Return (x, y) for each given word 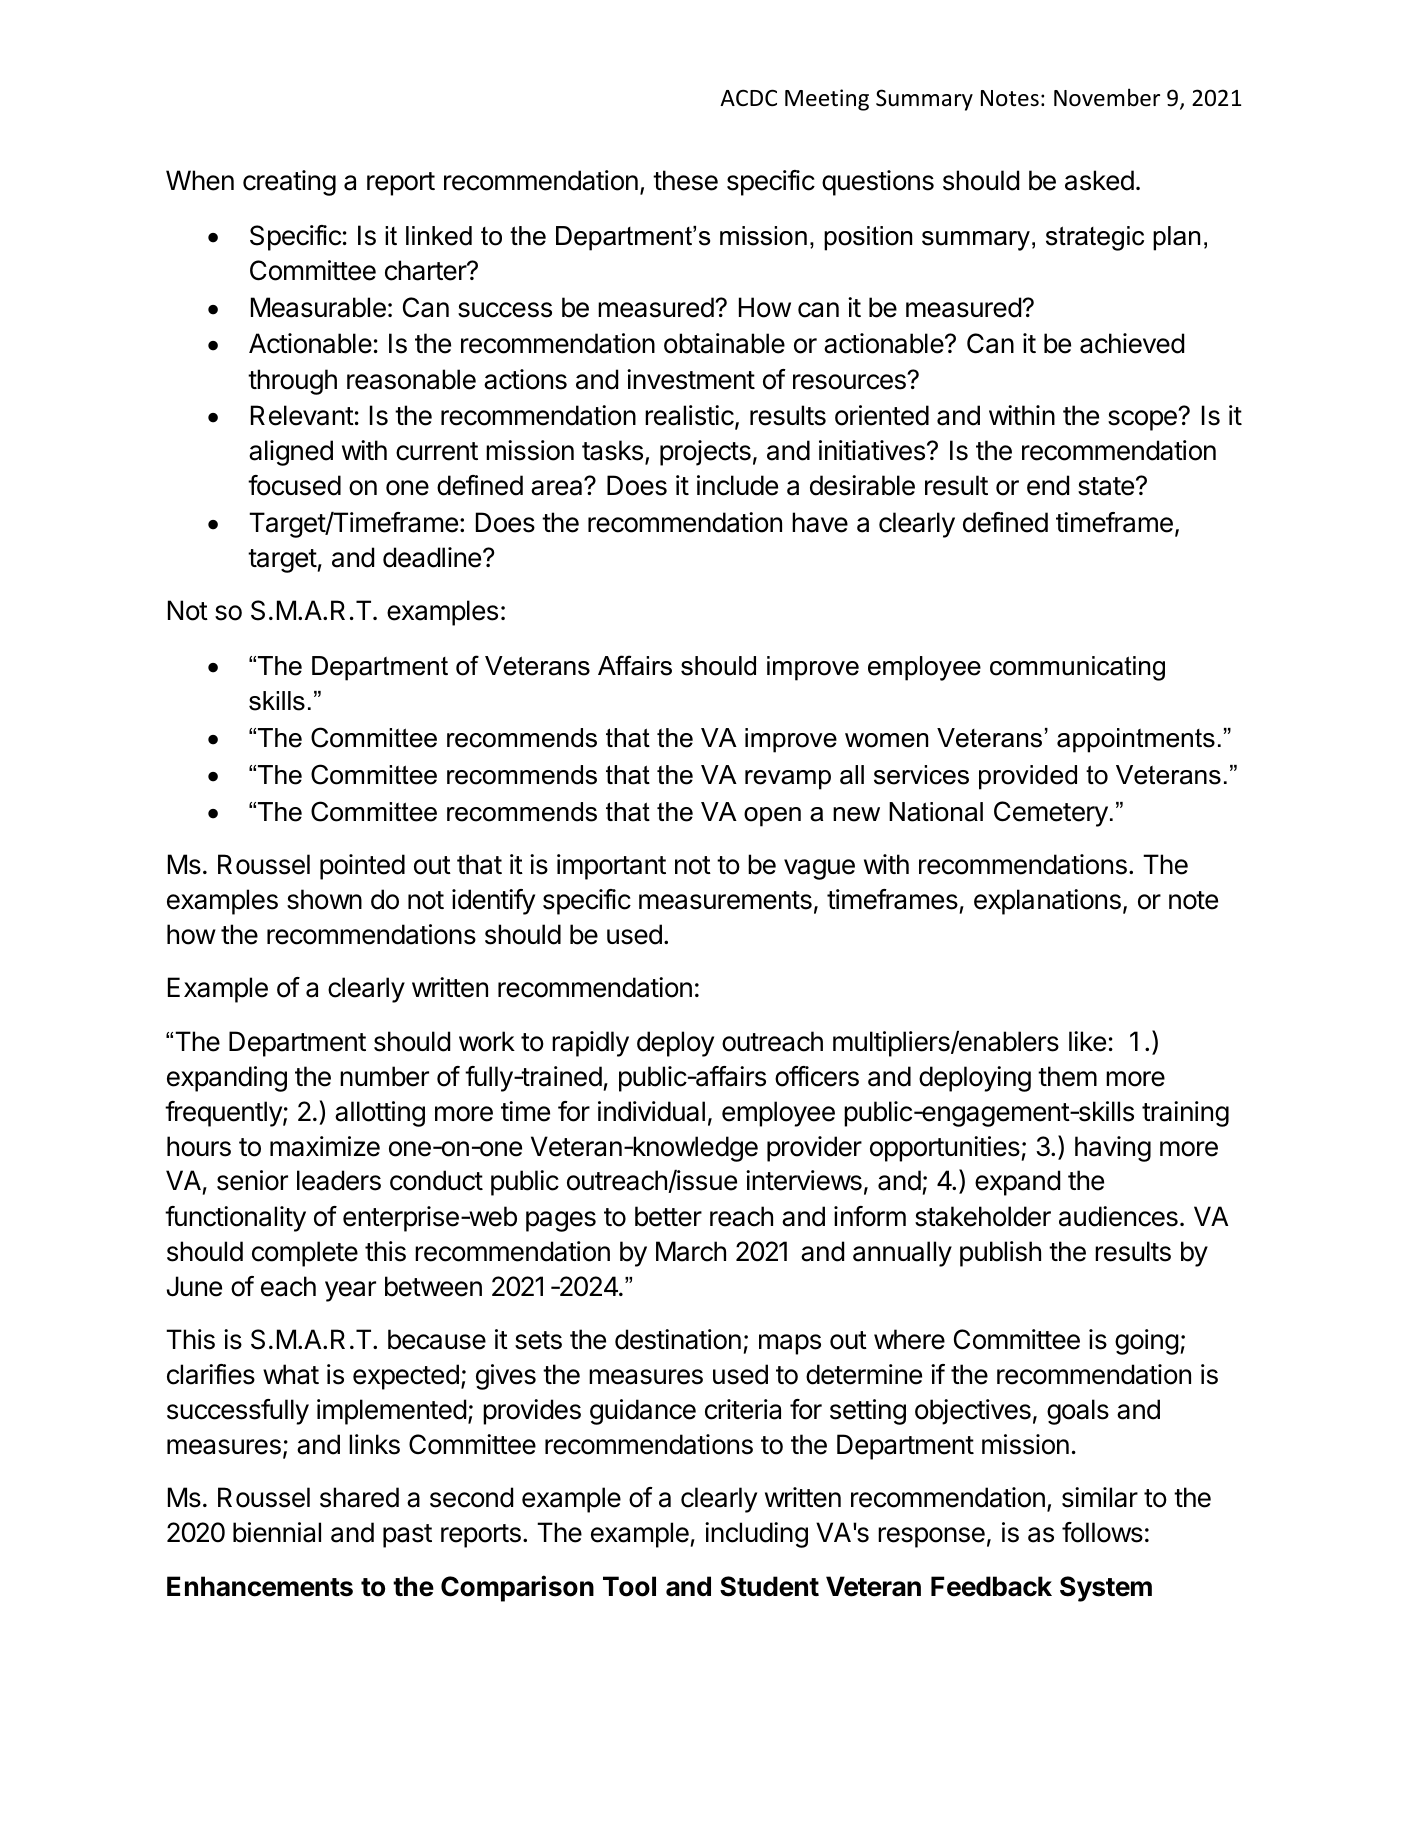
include (737, 485)
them (1067, 1076)
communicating (1077, 668)
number (384, 1076)
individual (651, 1111)
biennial (277, 1532)
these (685, 180)
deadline (432, 557)
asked (1099, 180)
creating (289, 183)
